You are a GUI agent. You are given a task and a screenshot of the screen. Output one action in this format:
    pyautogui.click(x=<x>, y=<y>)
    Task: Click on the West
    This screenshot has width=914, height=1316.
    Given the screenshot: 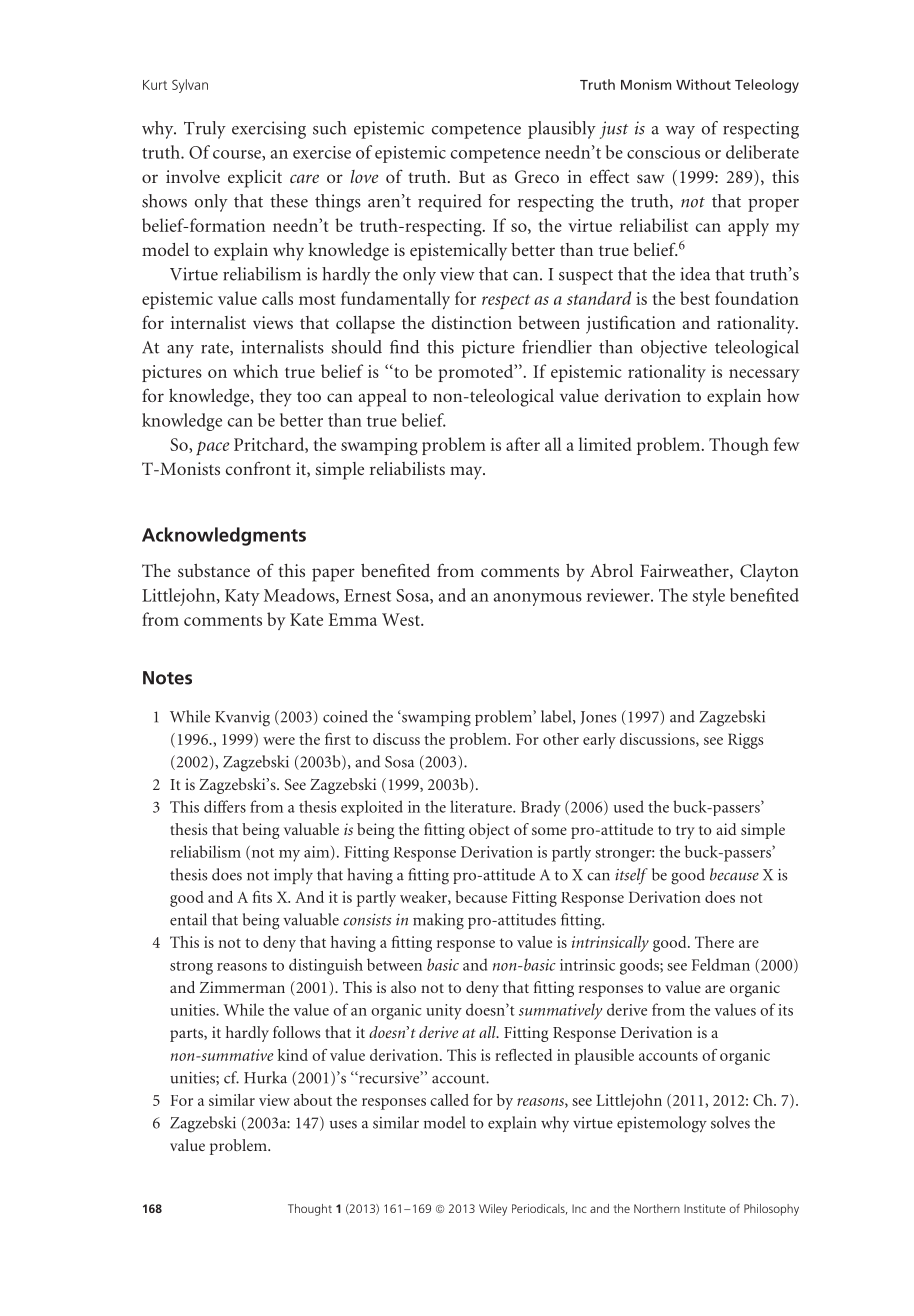 What is the action you would take?
    pyautogui.click(x=402, y=619)
